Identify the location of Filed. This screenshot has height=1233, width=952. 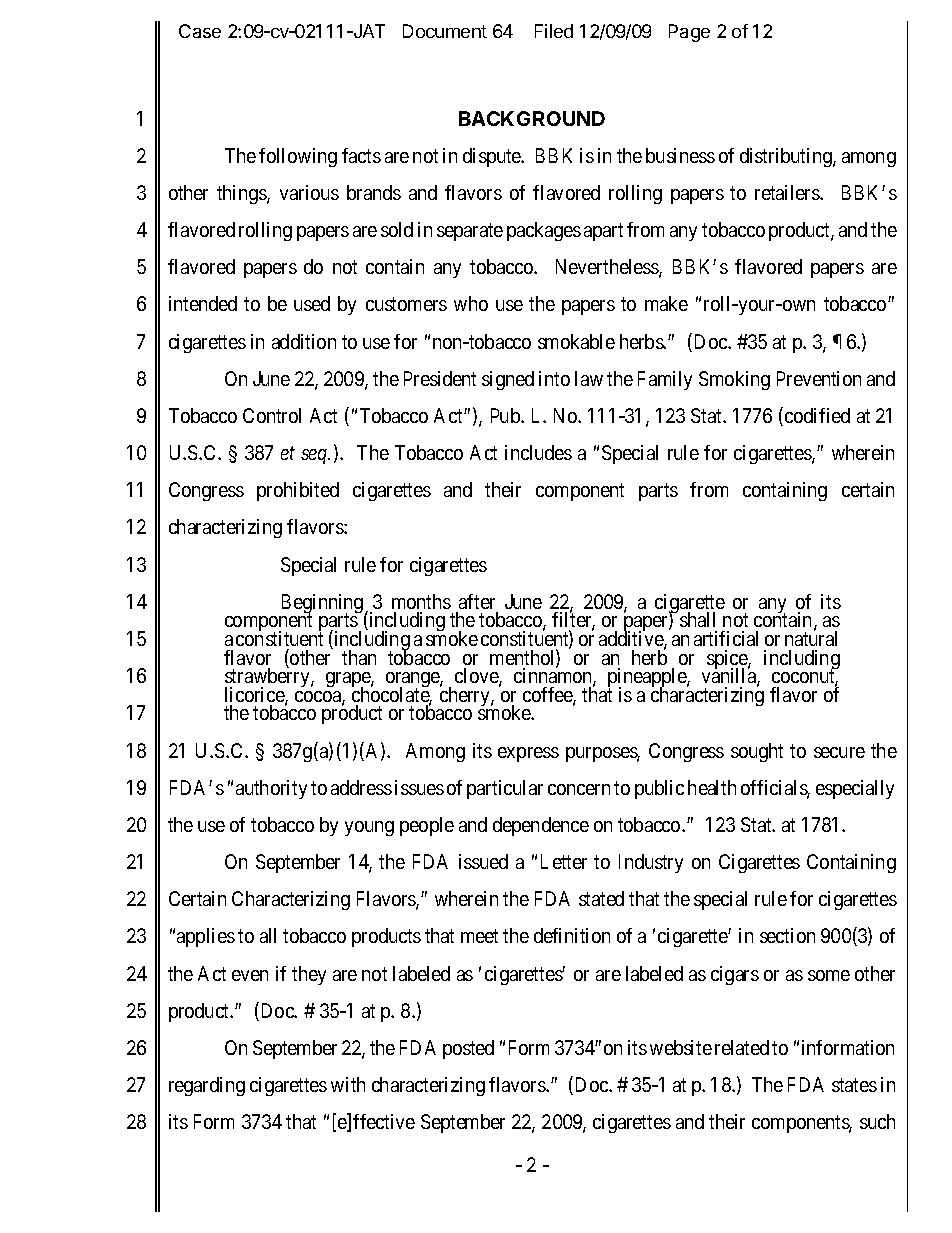
(554, 31).
